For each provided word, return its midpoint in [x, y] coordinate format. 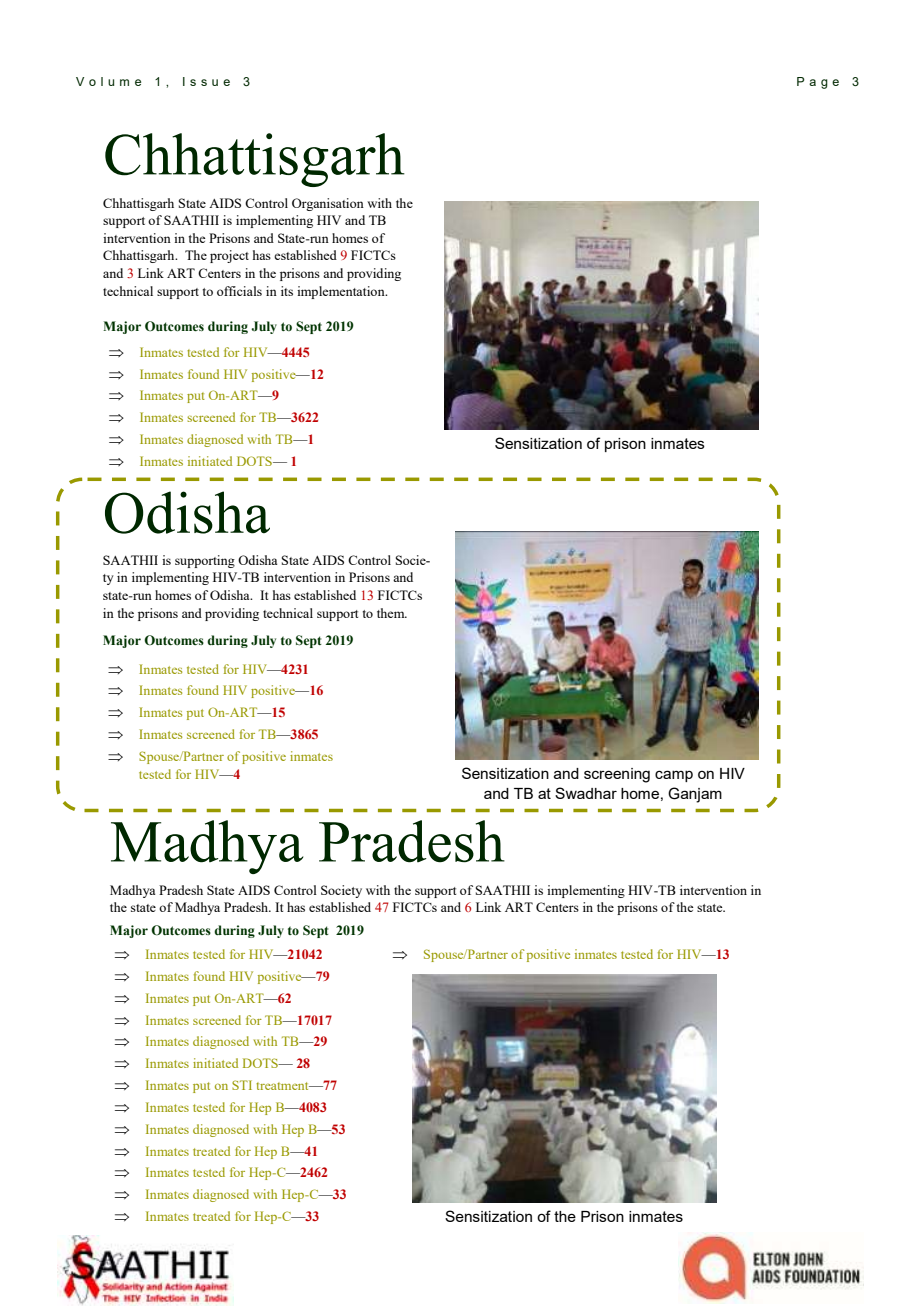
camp [674, 776]
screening [617, 775]
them [392, 613]
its [287, 291]
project [229, 256]
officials [239, 291]
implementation [342, 292]
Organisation [328, 204]
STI [242, 1085]
